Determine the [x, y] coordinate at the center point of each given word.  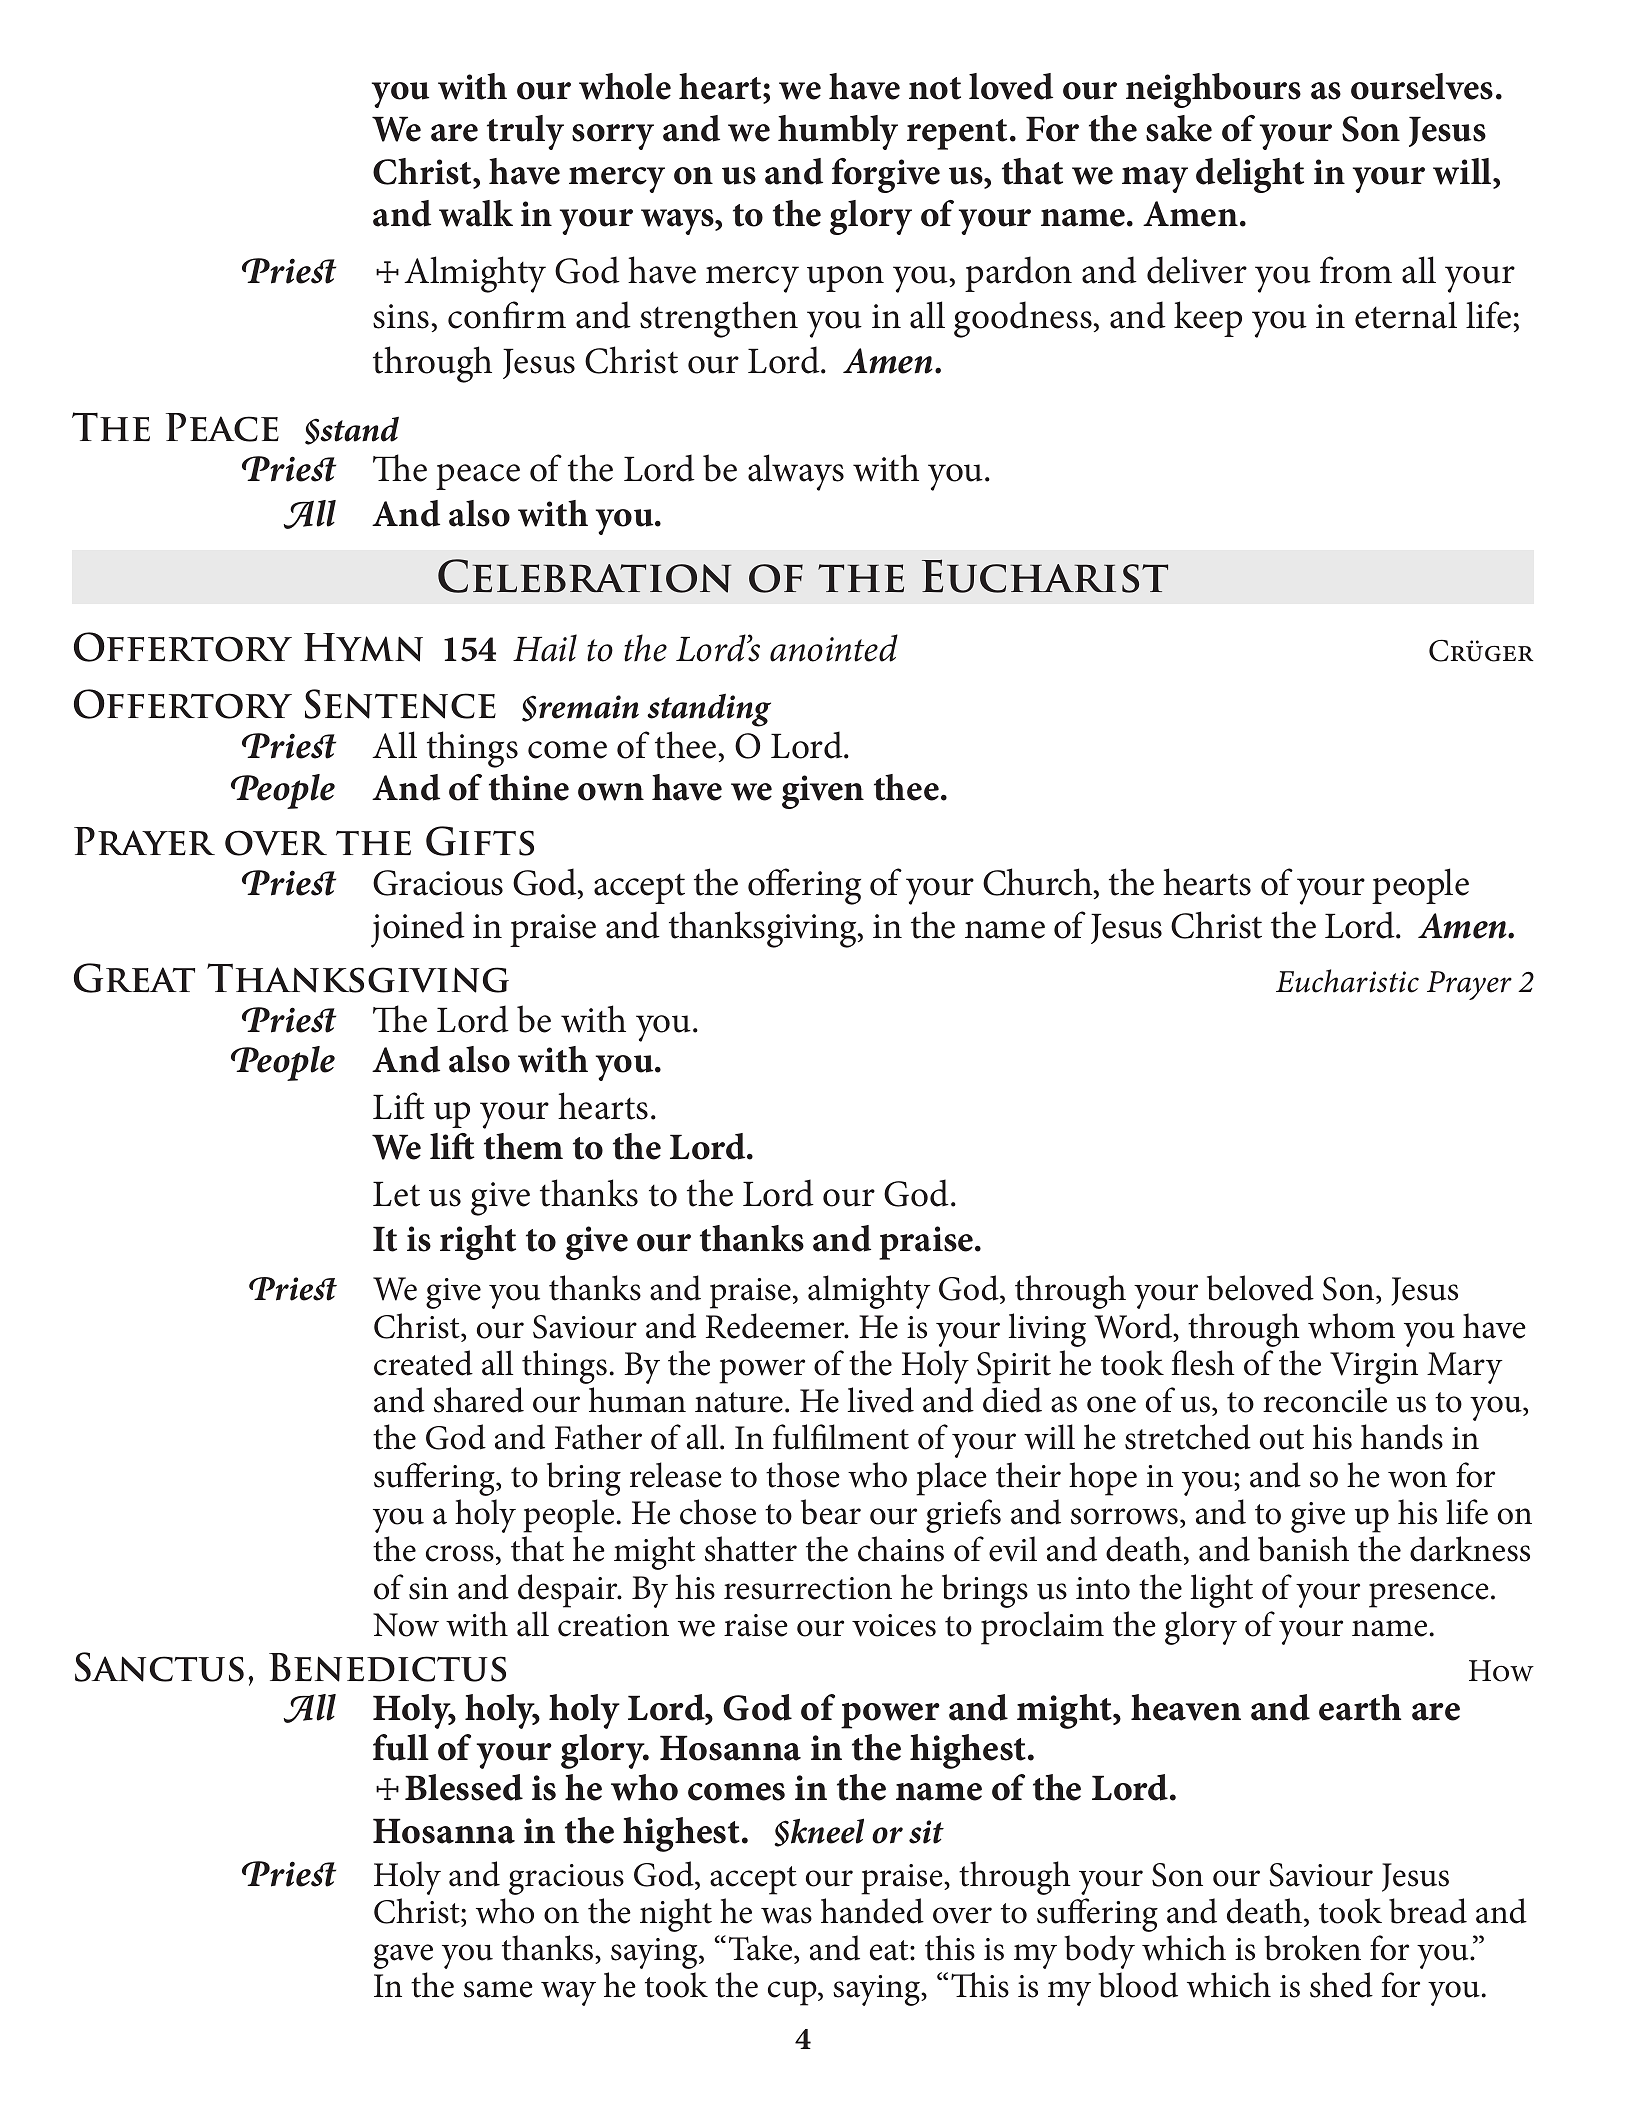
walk [476, 213]
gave [403, 1956]
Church [1039, 882]
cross [460, 1553]
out [1282, 1439]
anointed [834, 648]
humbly [838, 132]
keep [1208, 319]
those [803, 1475]
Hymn [363, 647]
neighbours [1213, 90]
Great [134, 978]
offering [804, 886]
